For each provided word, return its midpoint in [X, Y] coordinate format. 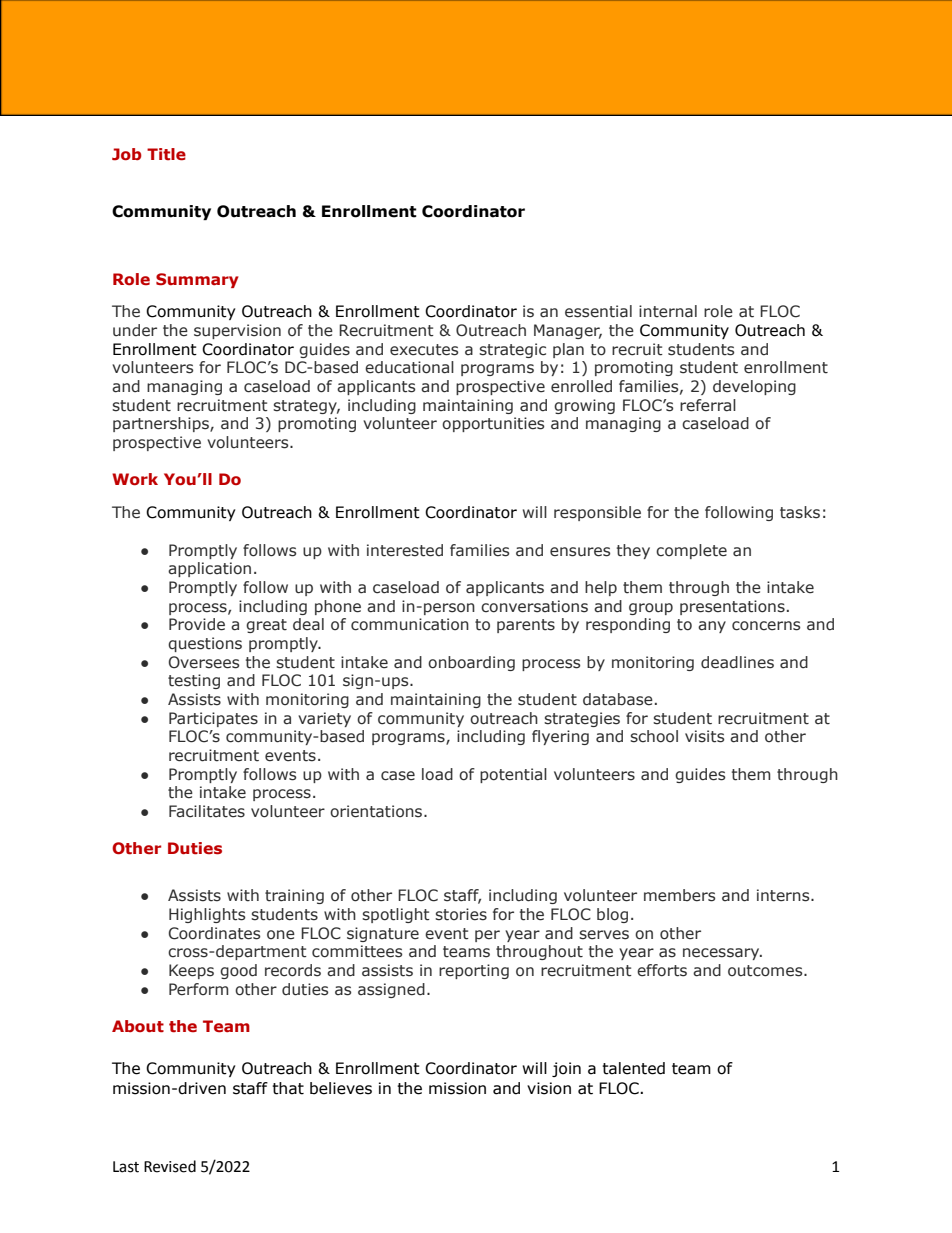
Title [166, 154]
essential [598, 311]
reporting [474, 971]
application [209, 569]
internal [668, 311]
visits [704, 736]
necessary [722, 954]
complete [691, 551]
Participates [213, 719]
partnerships [162, 424]
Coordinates [214, 933]
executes [424, 350]
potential [513, 775]
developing [754, 387]
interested [405, 550]
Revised [170, 1166]
